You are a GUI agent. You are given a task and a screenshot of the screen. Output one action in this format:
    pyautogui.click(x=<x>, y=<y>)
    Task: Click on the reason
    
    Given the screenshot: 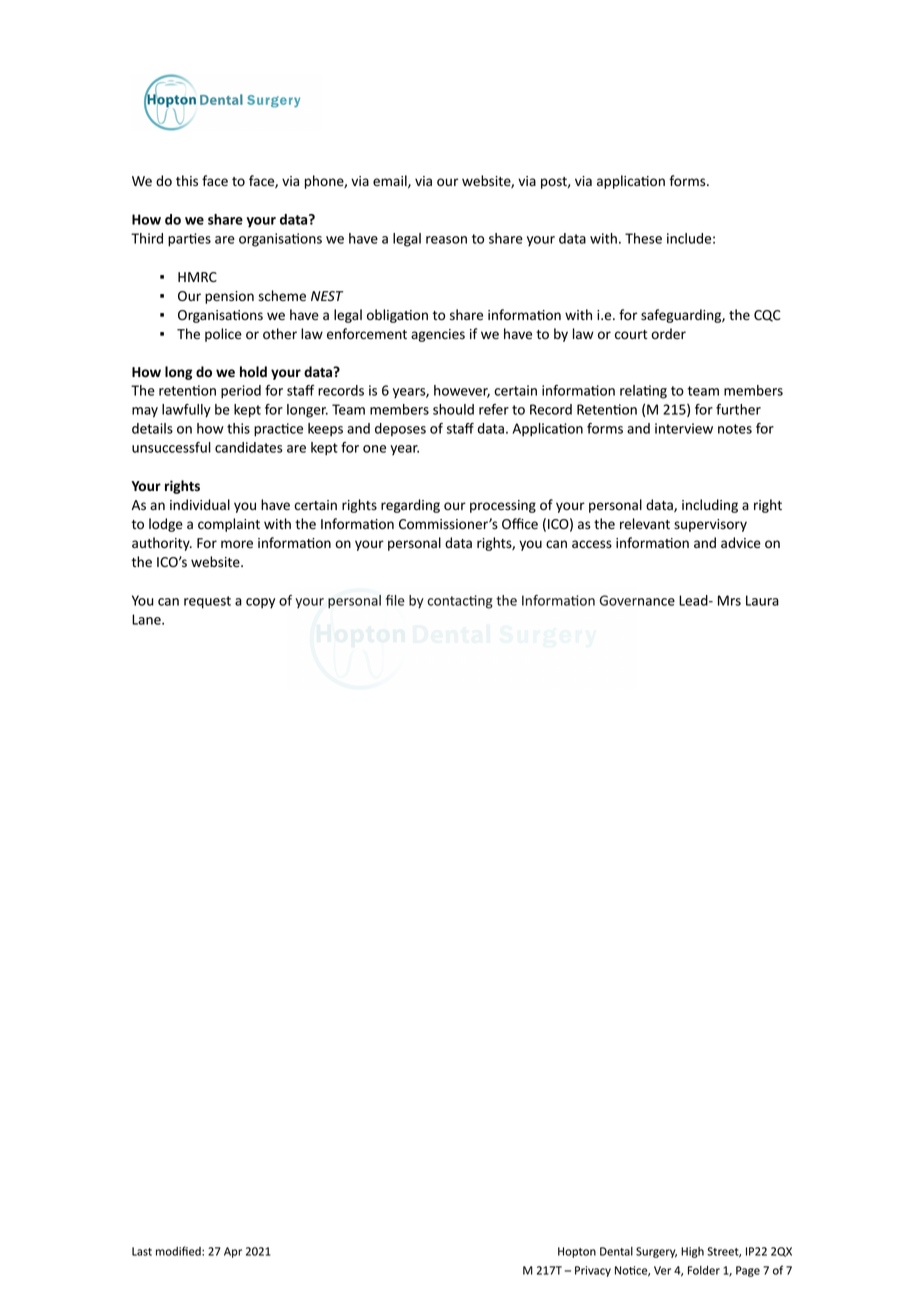 What is the action you would take?
    pyautogui.click(x=446, y=240)
